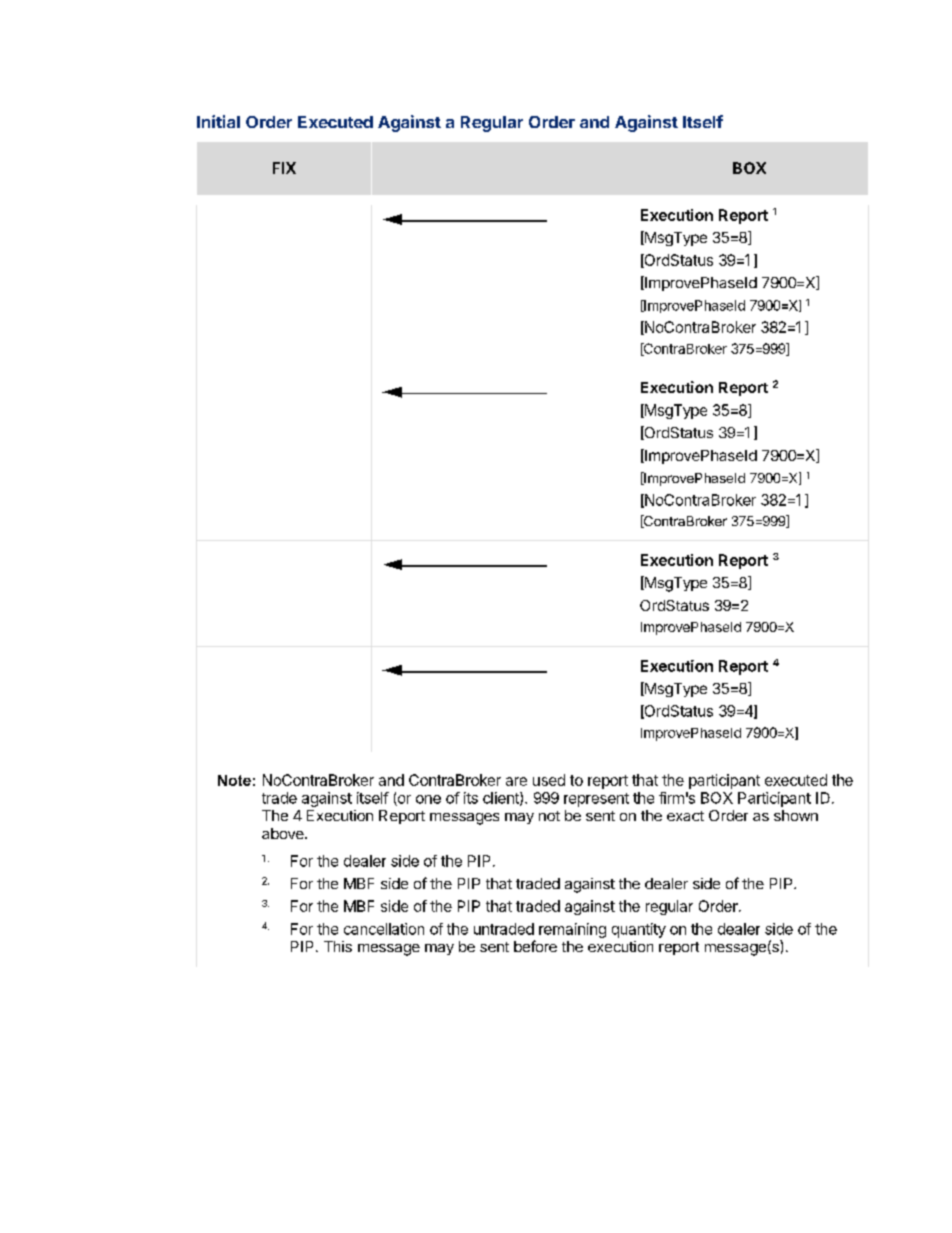 The height and width of the screenshot is (1233, 952). What do you see at coordinates (685, 816) in the screenshot?
I see `exact` at bounding box center [685, 816].
